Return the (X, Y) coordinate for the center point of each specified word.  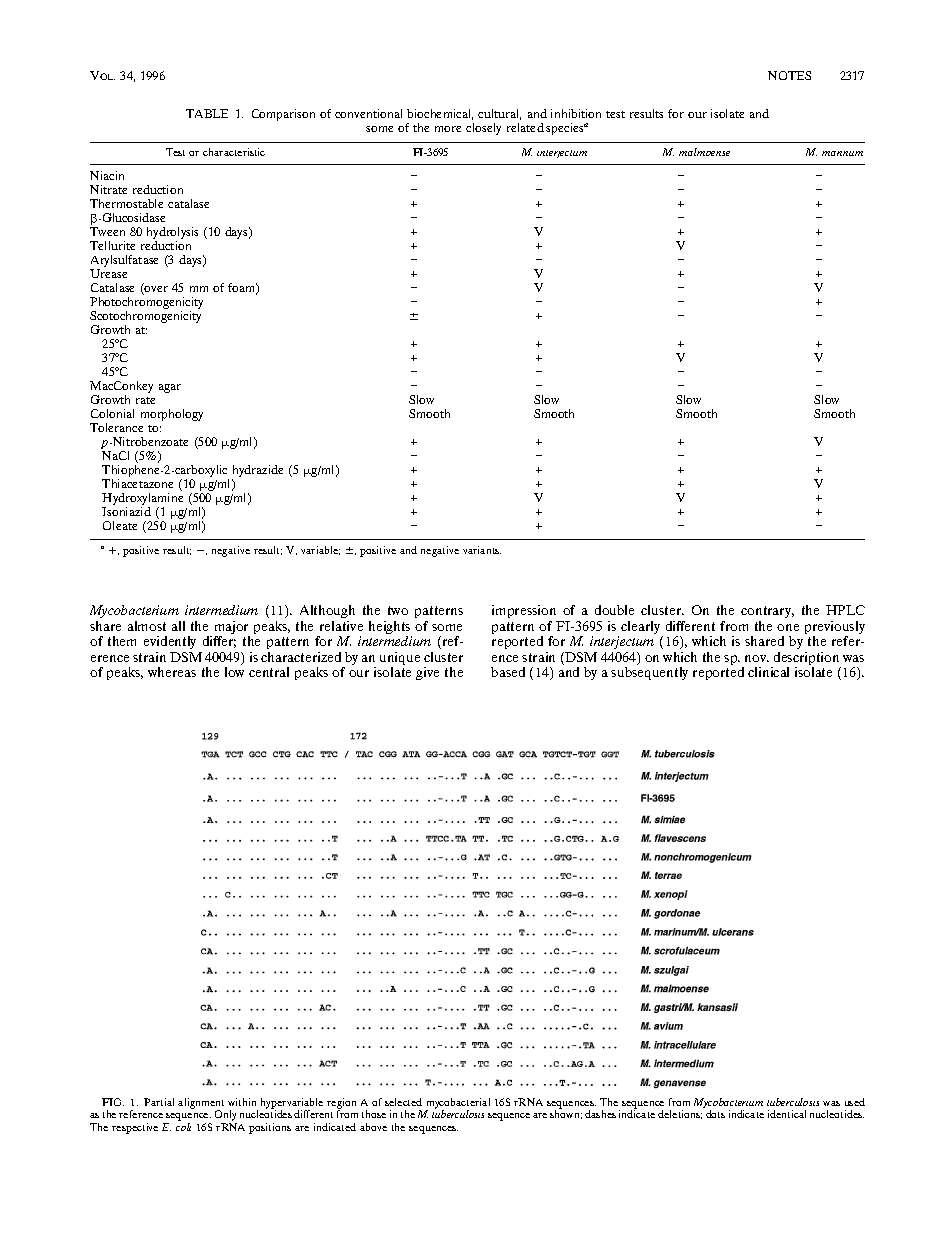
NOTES (789, 75)
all (178, 626)
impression (524, 611)
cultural (499, 114)
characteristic (234, 152)
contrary (767, 612)
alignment (201, 1104)
